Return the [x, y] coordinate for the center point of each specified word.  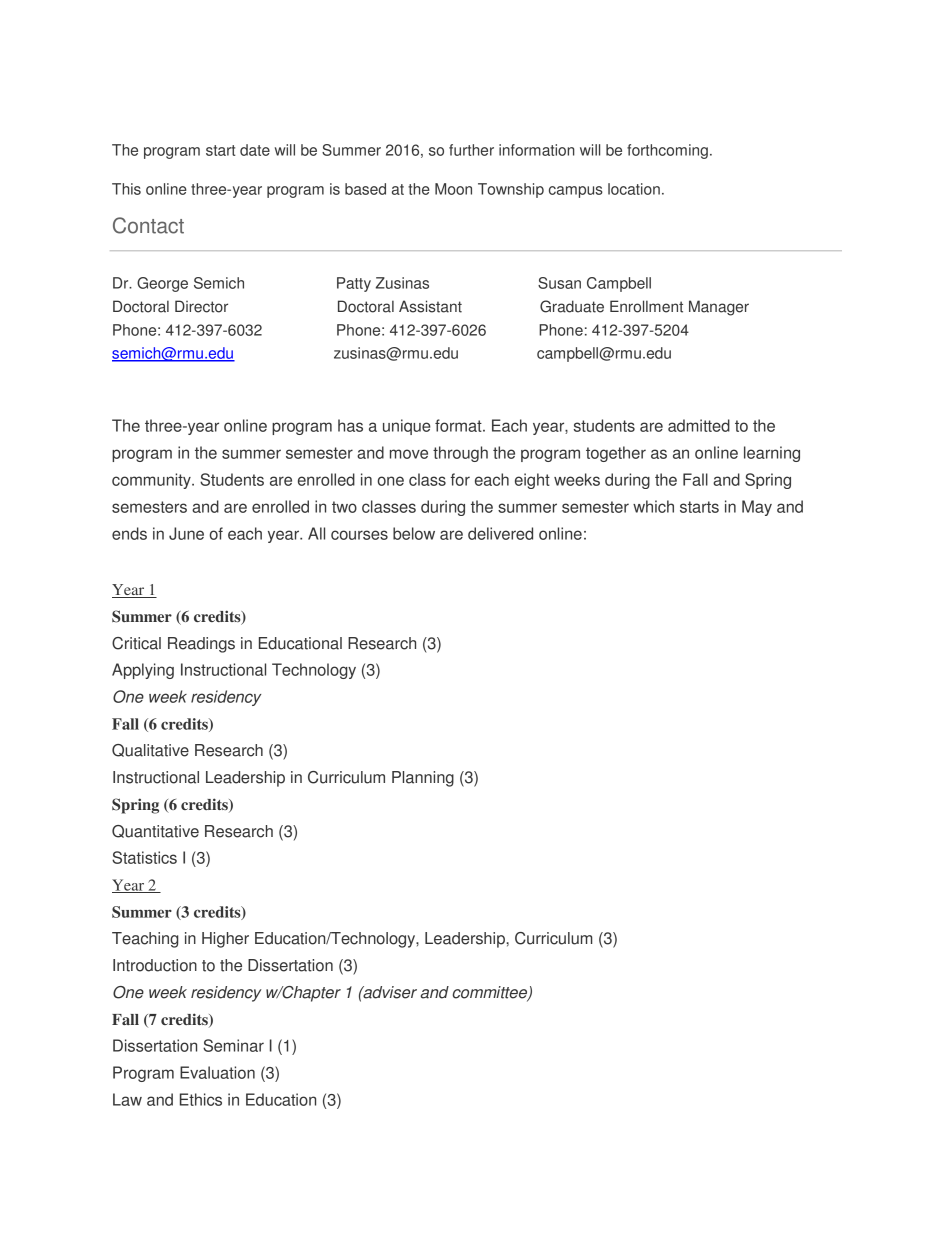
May [757, 508]
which [653, 506]
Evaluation [217, 1072]
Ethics [201, 1099]
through [460, 454]
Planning [423, 779]
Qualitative [150, 750]
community [152, 481]
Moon [453, 189]
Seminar [233, 1045]
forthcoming [667, 151]
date [255, 150]
